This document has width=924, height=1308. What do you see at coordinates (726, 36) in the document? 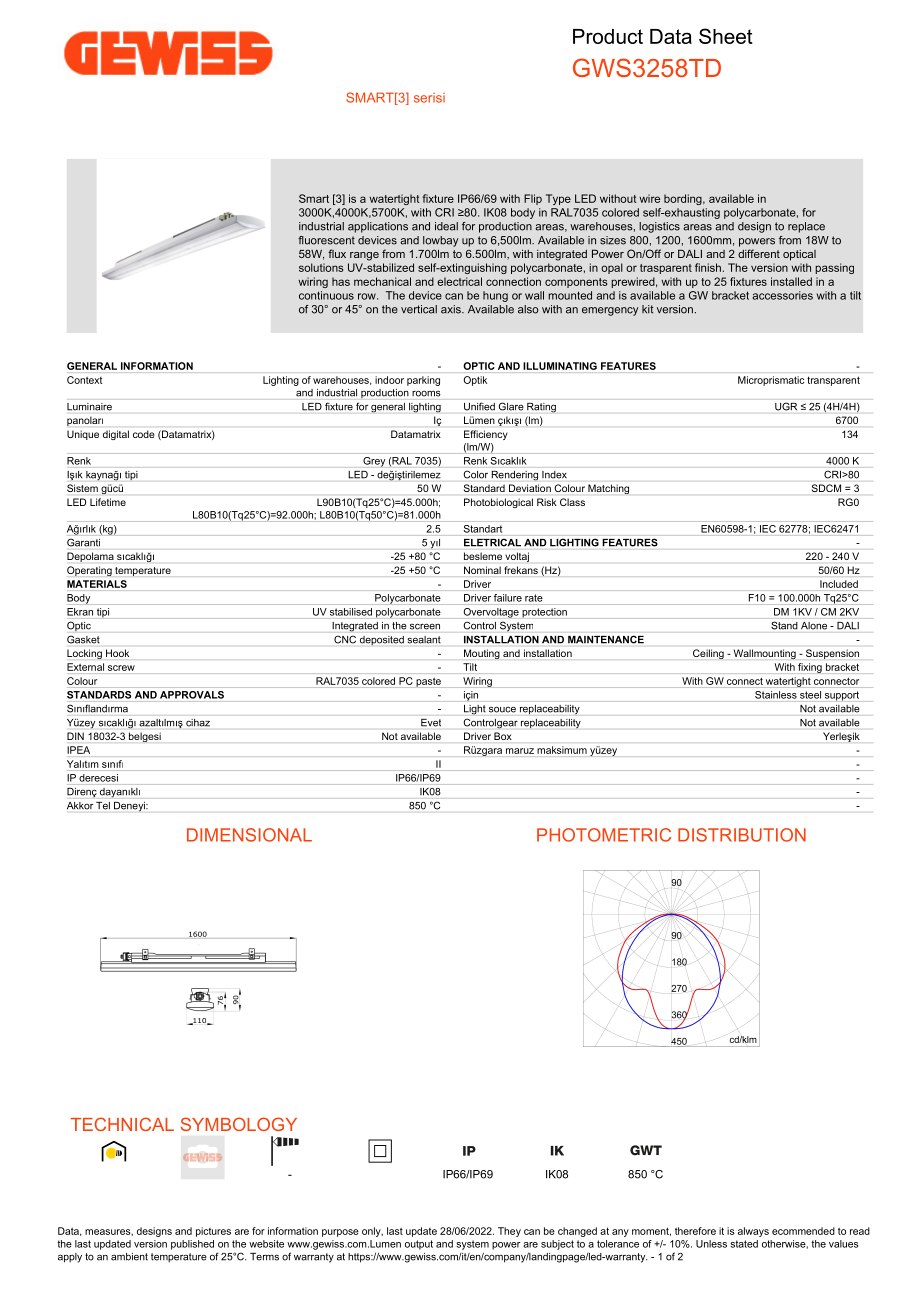
I see `Sheet` at bounding box center [726, 36].
